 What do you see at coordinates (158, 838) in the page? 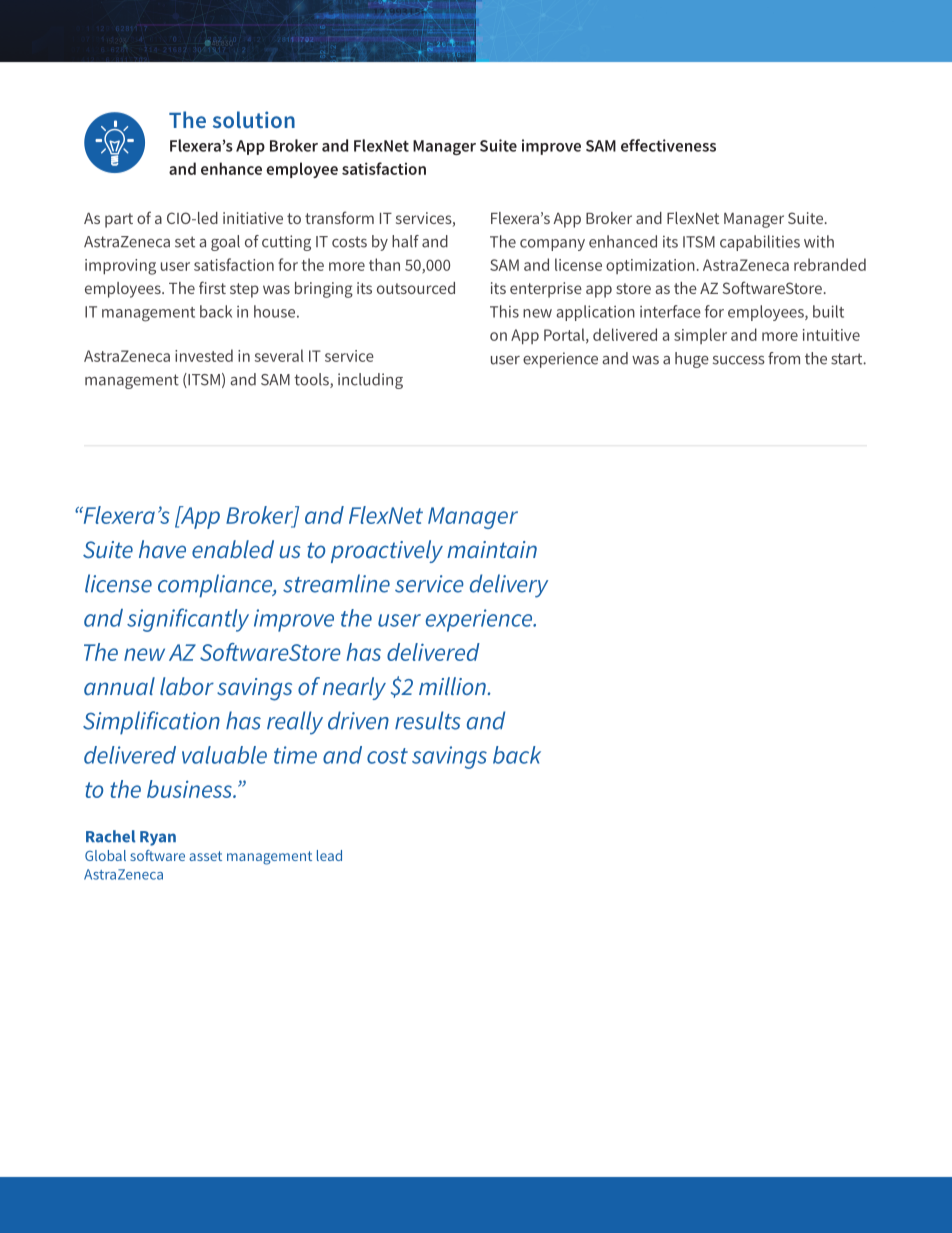
I see `Ryan` at bounding box center [158, 838].
